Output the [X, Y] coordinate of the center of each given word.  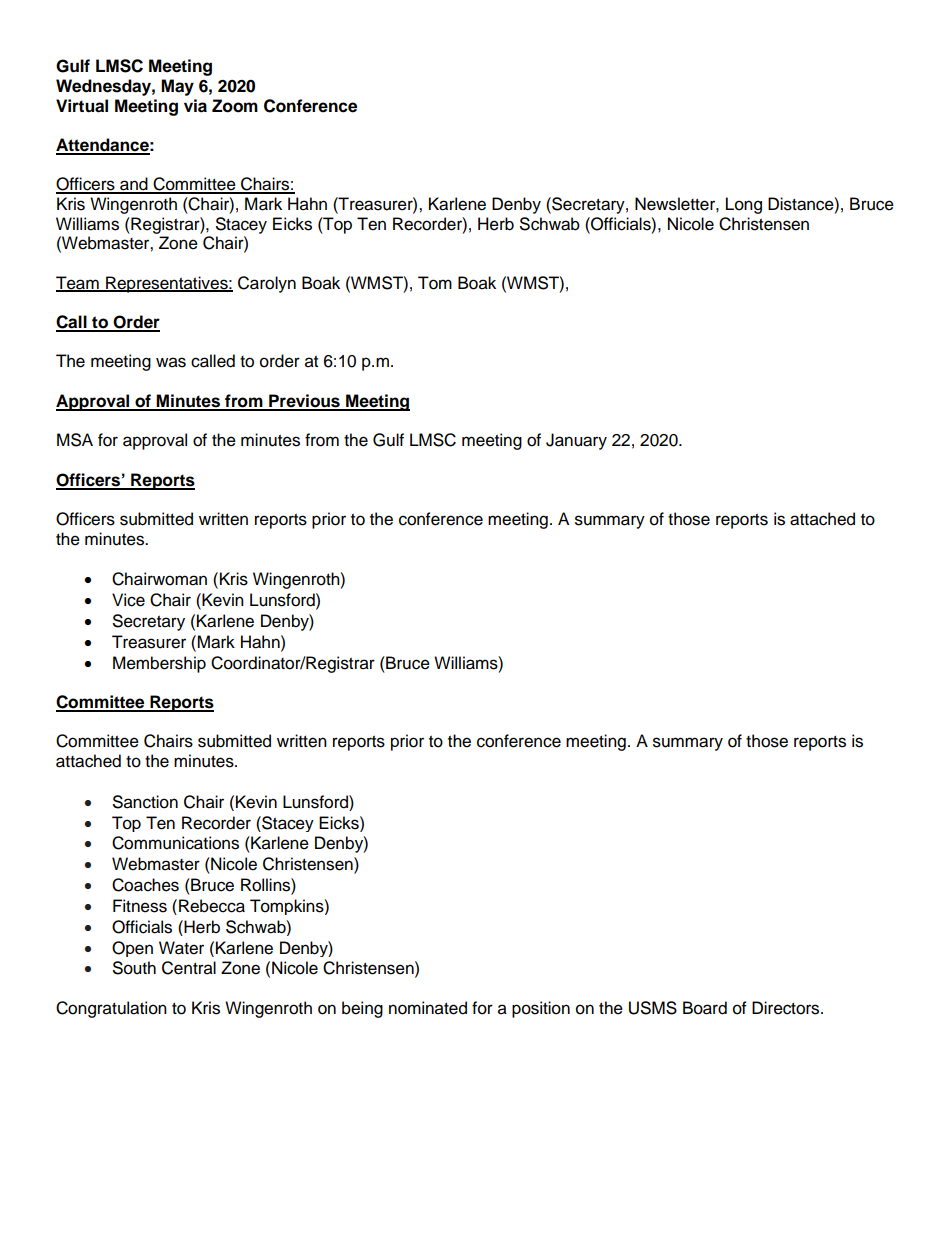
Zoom [235, 106]
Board [705, 1008]
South [134, 968]
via [195, 106]
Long [744, 205]
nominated [428, 1008]
